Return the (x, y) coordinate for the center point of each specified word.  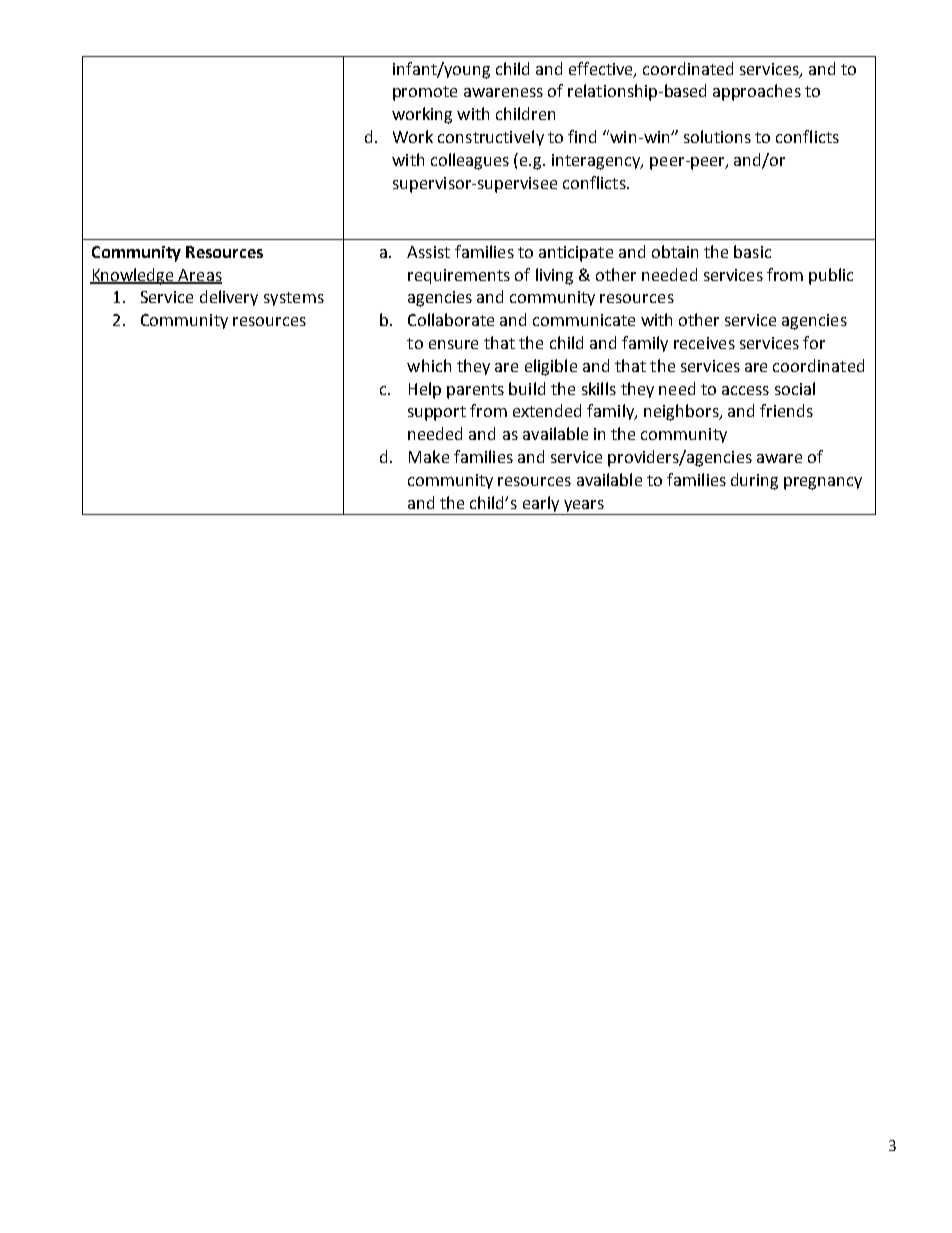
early (541, 505)
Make (429, 456)
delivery (229, 298)
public (831, 276)
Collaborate (451, 319)
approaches (757, 92)
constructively (491, 138)
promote (425, 93)
